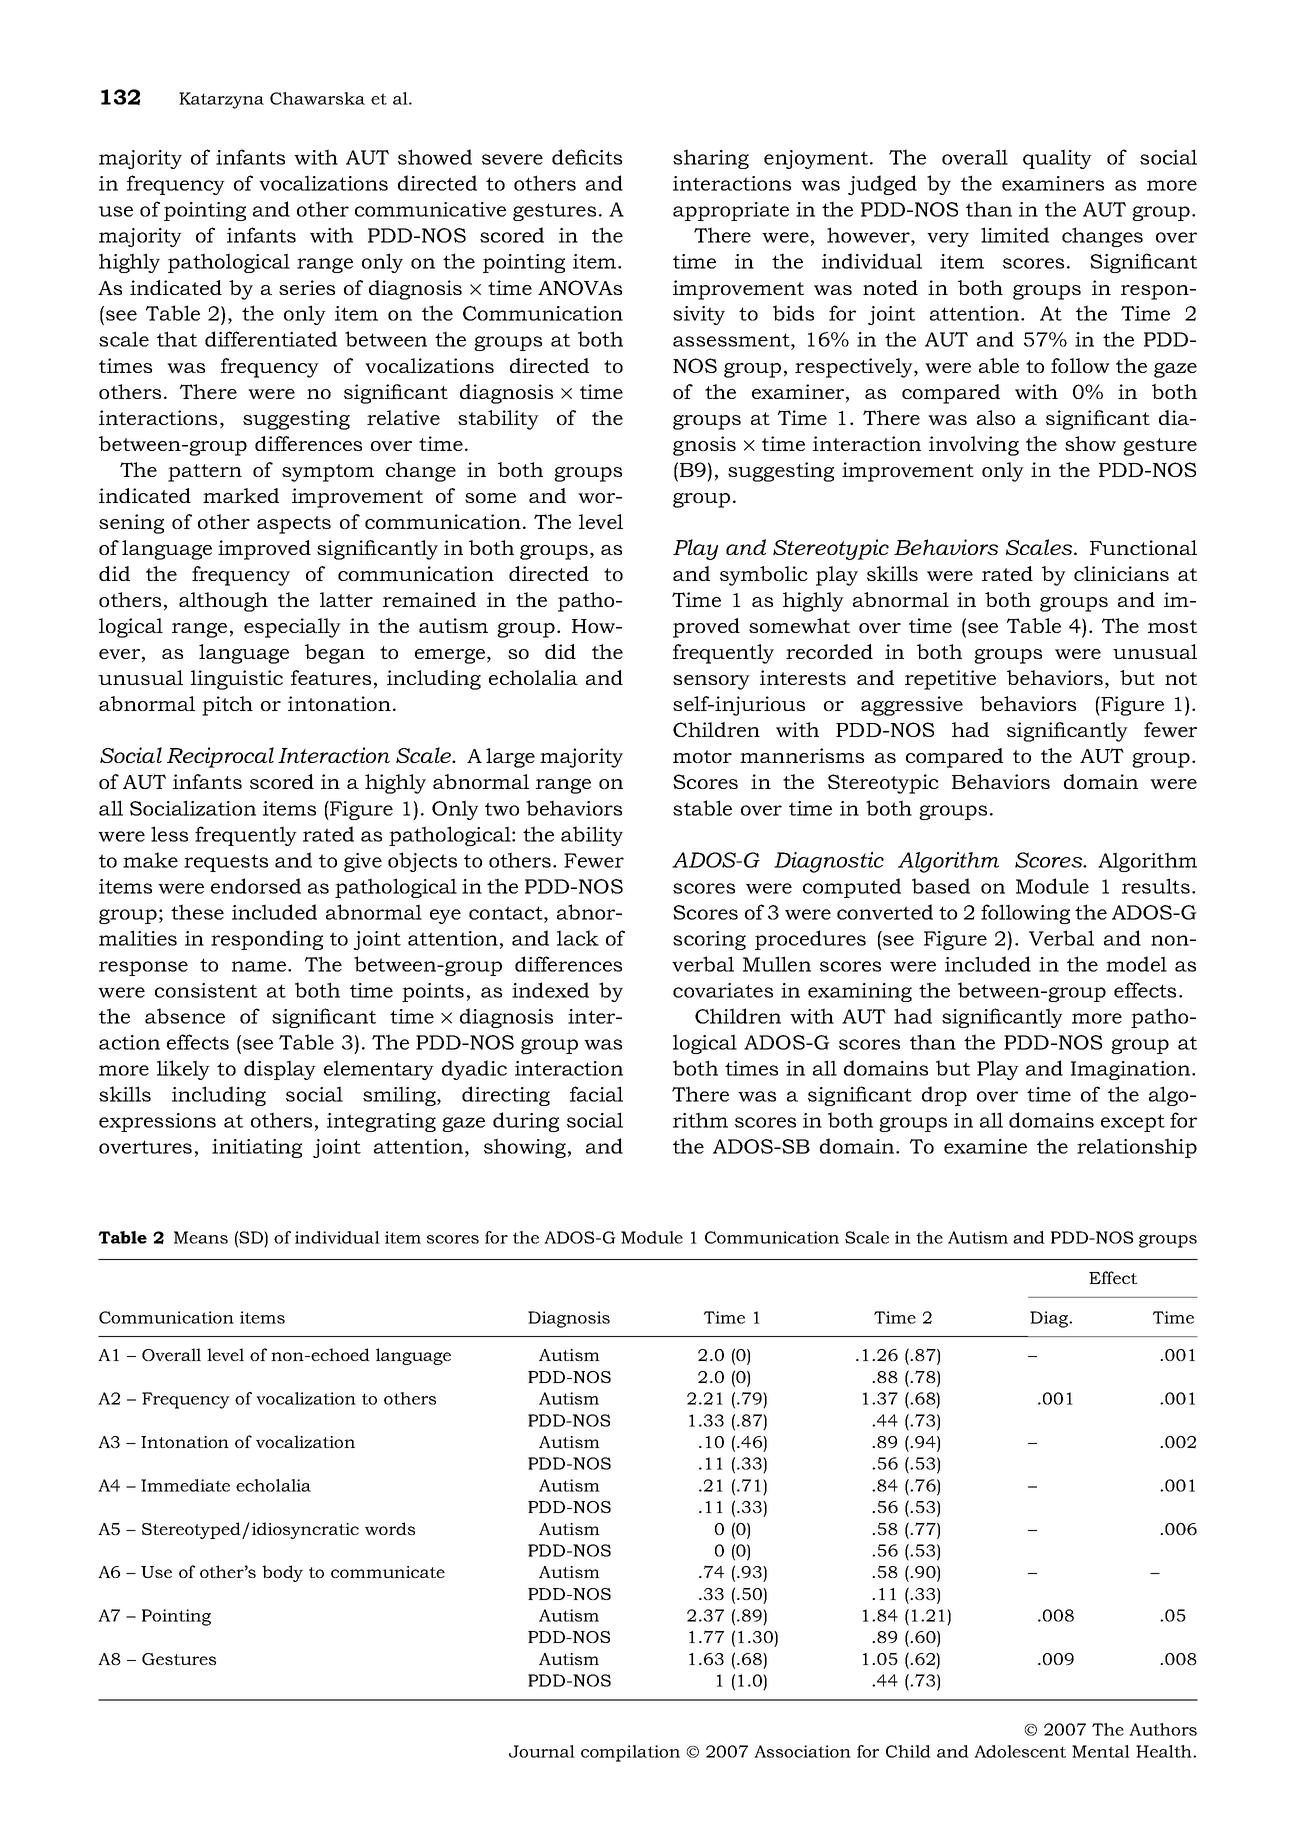  What do you see at coordinates (282, 1573) in the document?
I see `body` at bounding box center [282, 1573].
